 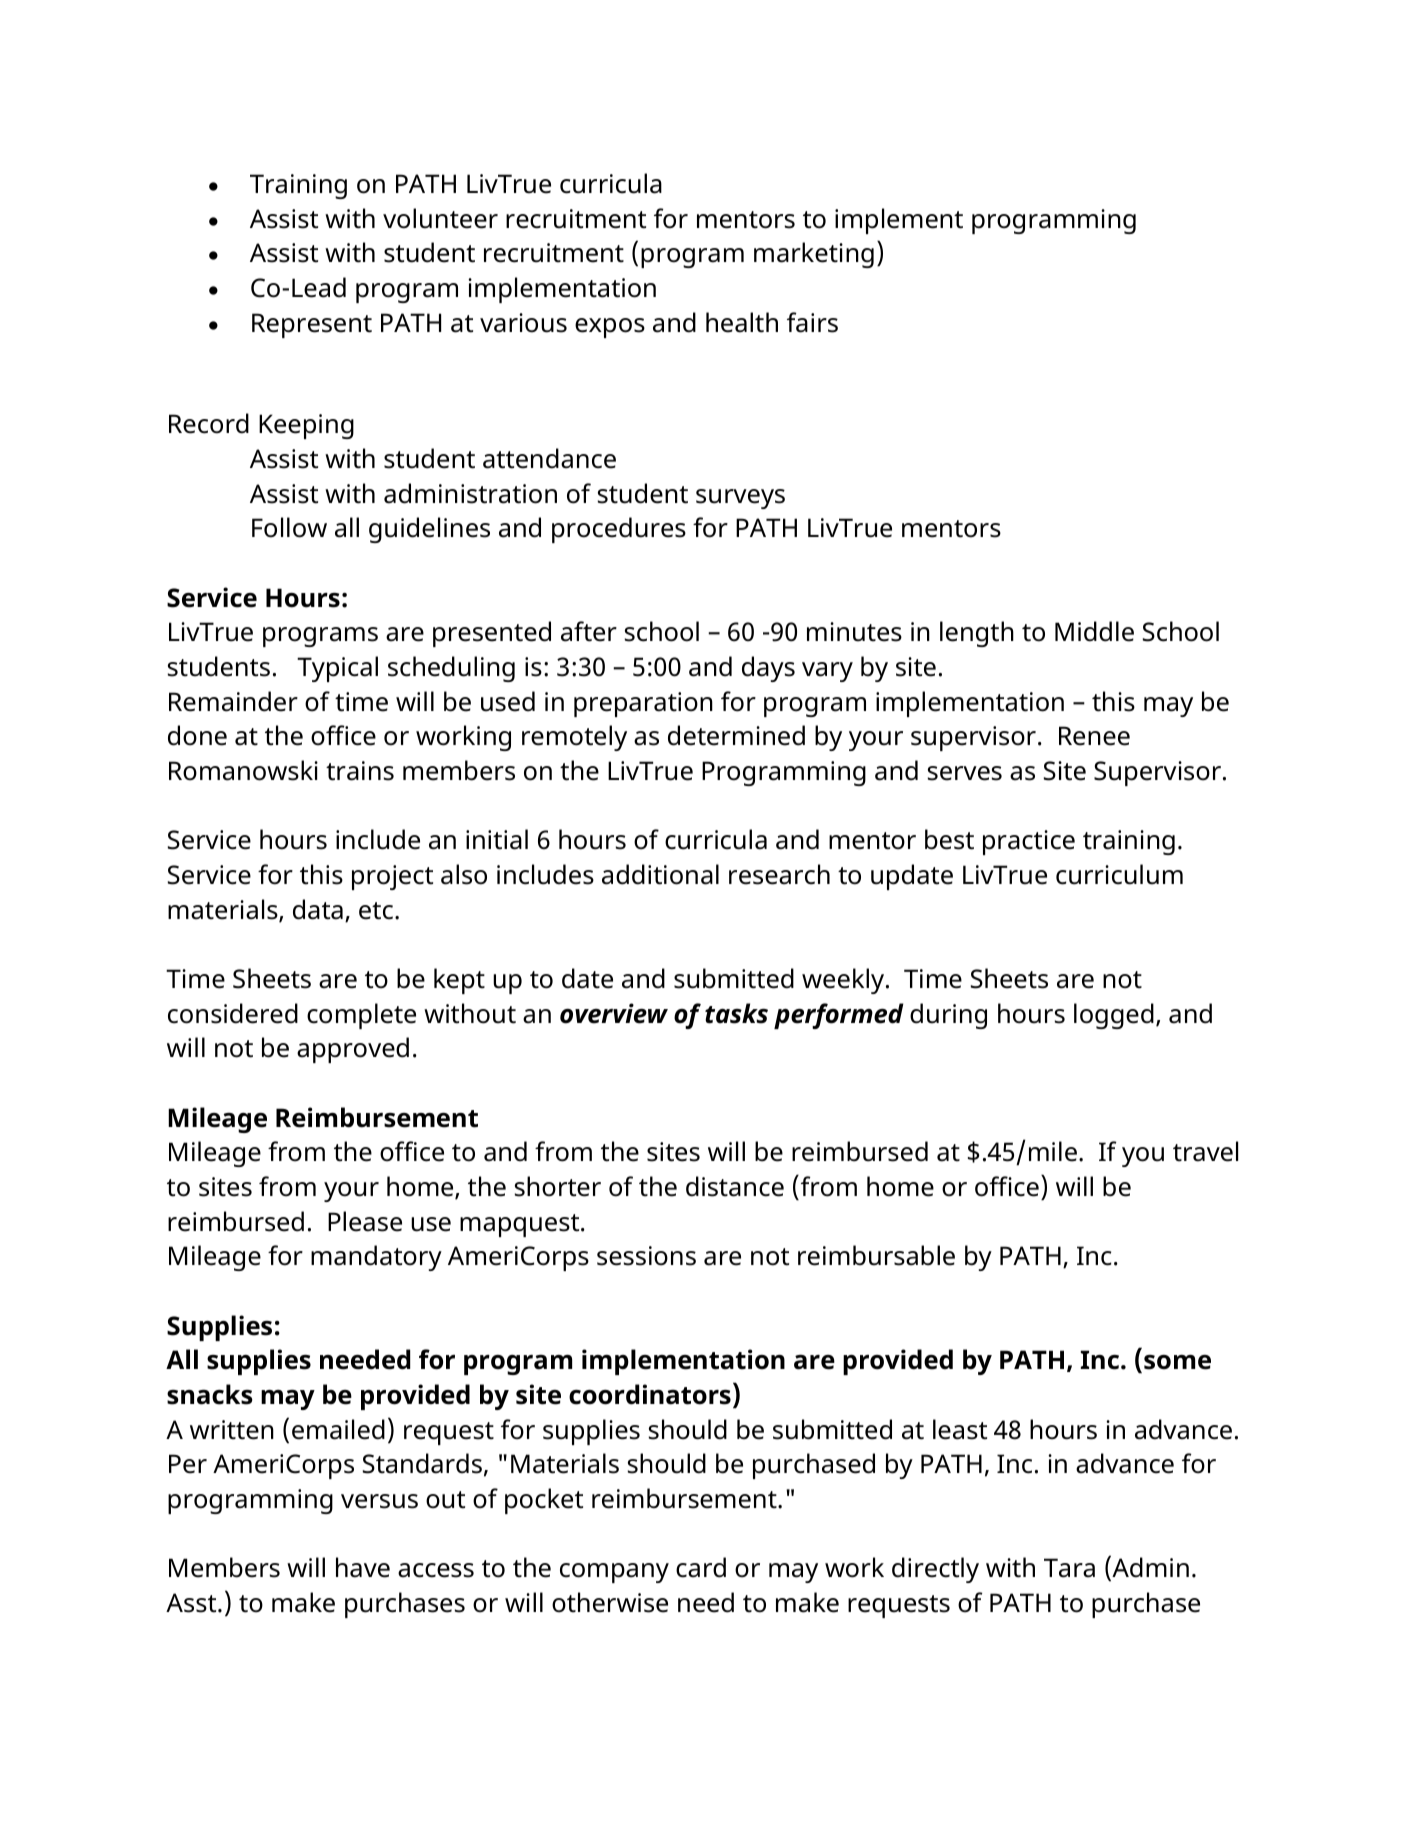 What do you see at coordinates (814, 255) in the screenshot?
I see `marketing` at bounding box center [814, 255].
